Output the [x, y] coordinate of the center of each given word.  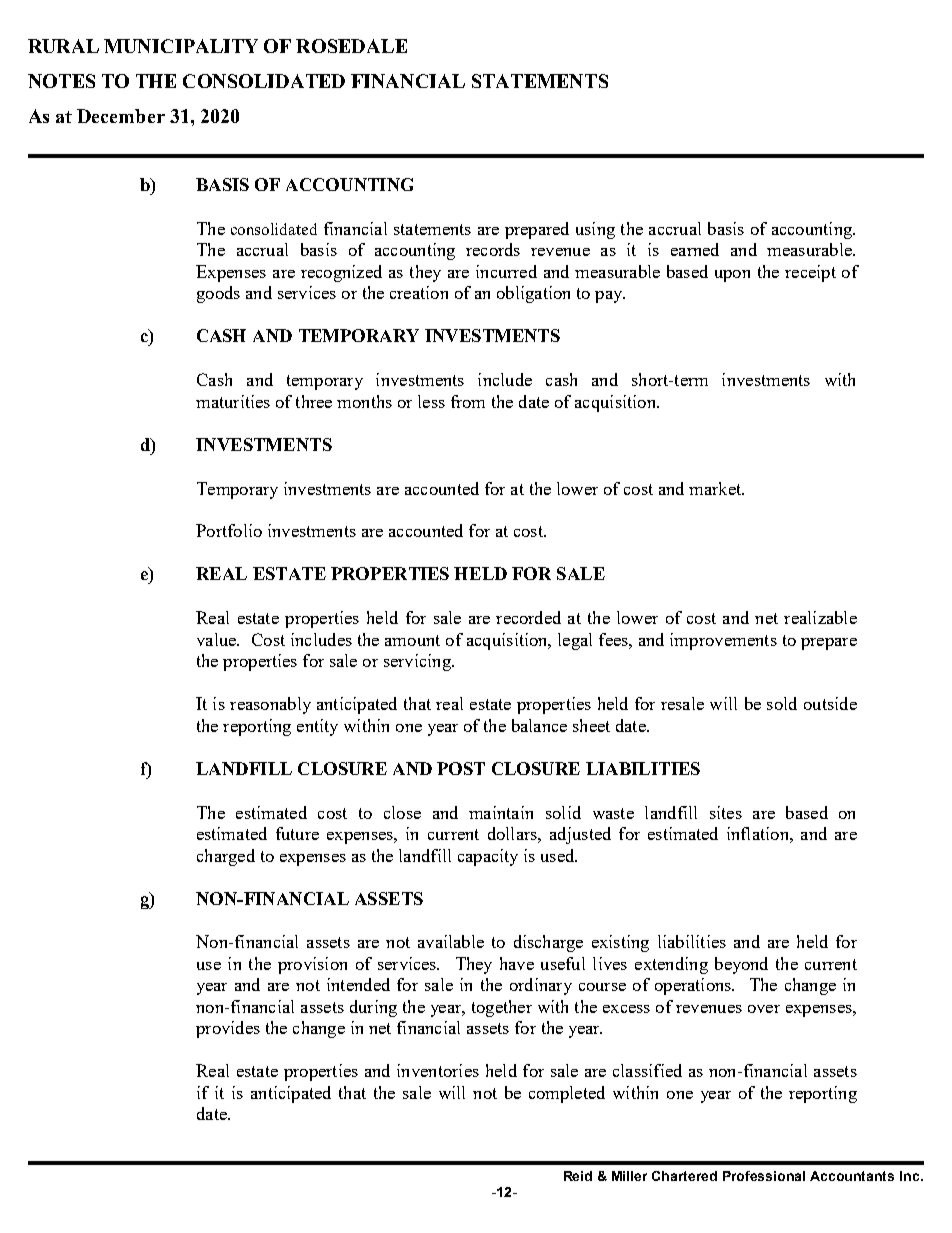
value [217, 639]
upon [732, 276]
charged [226, 857]
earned [695, 249]
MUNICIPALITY [181, 46]
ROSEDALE [351, 46]
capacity [488, 857]
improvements [723, 641]
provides [228, 1029]
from [468, 401]
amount [412, 640]
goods [218, 294]
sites [726, 812]
